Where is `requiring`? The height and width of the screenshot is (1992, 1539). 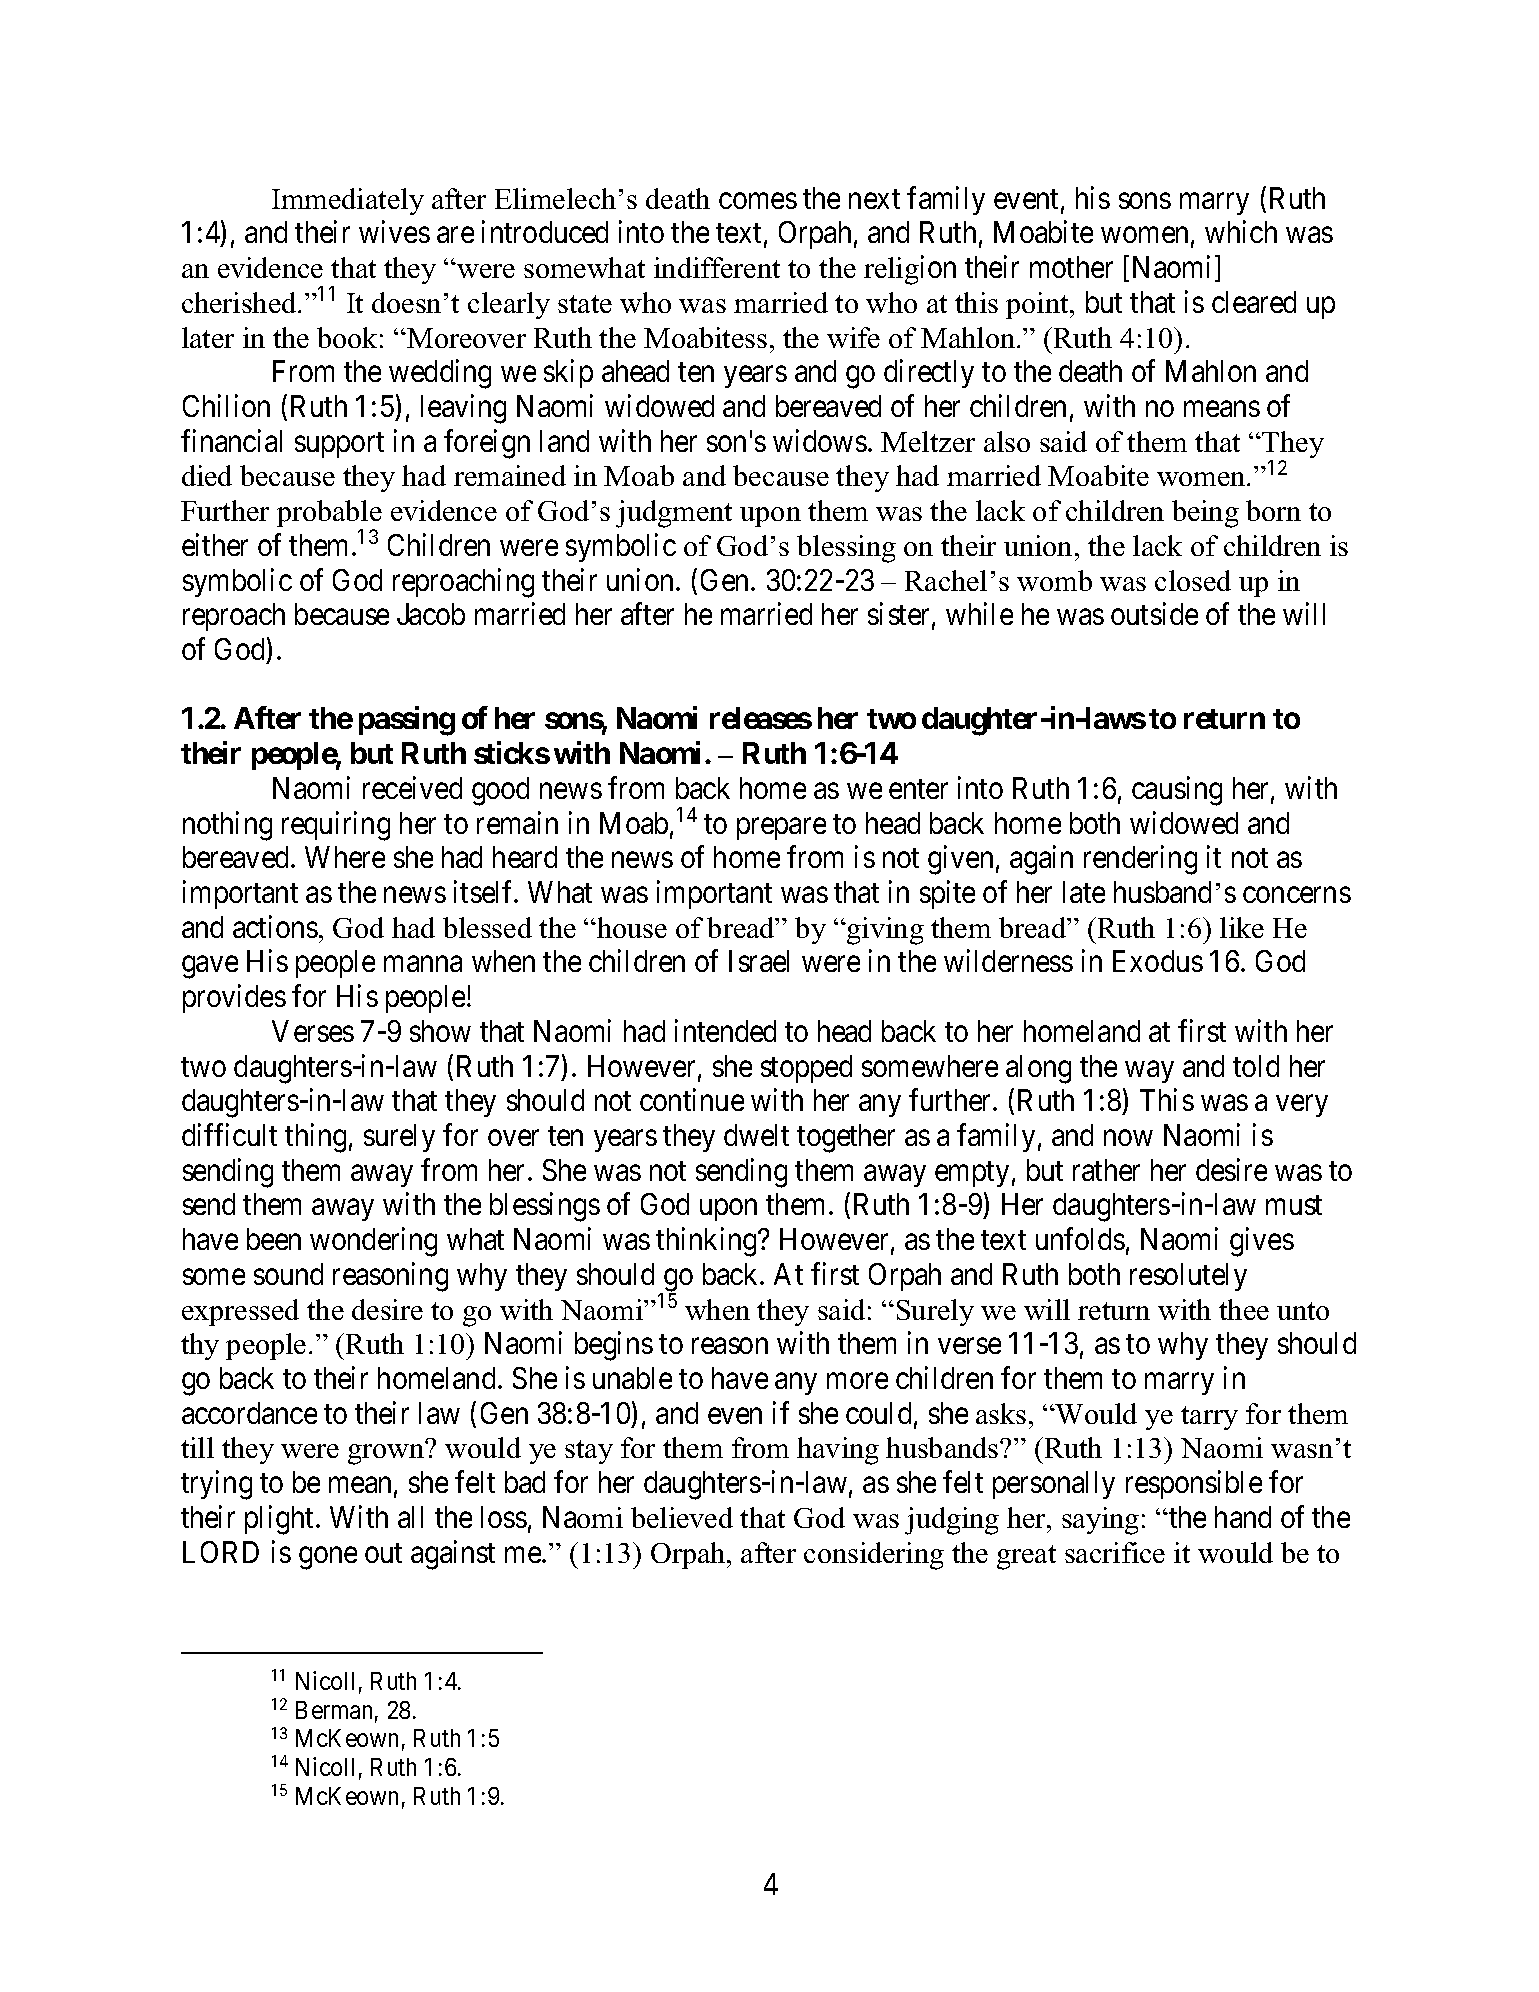 requiring is located at coordinates (336, 826).
